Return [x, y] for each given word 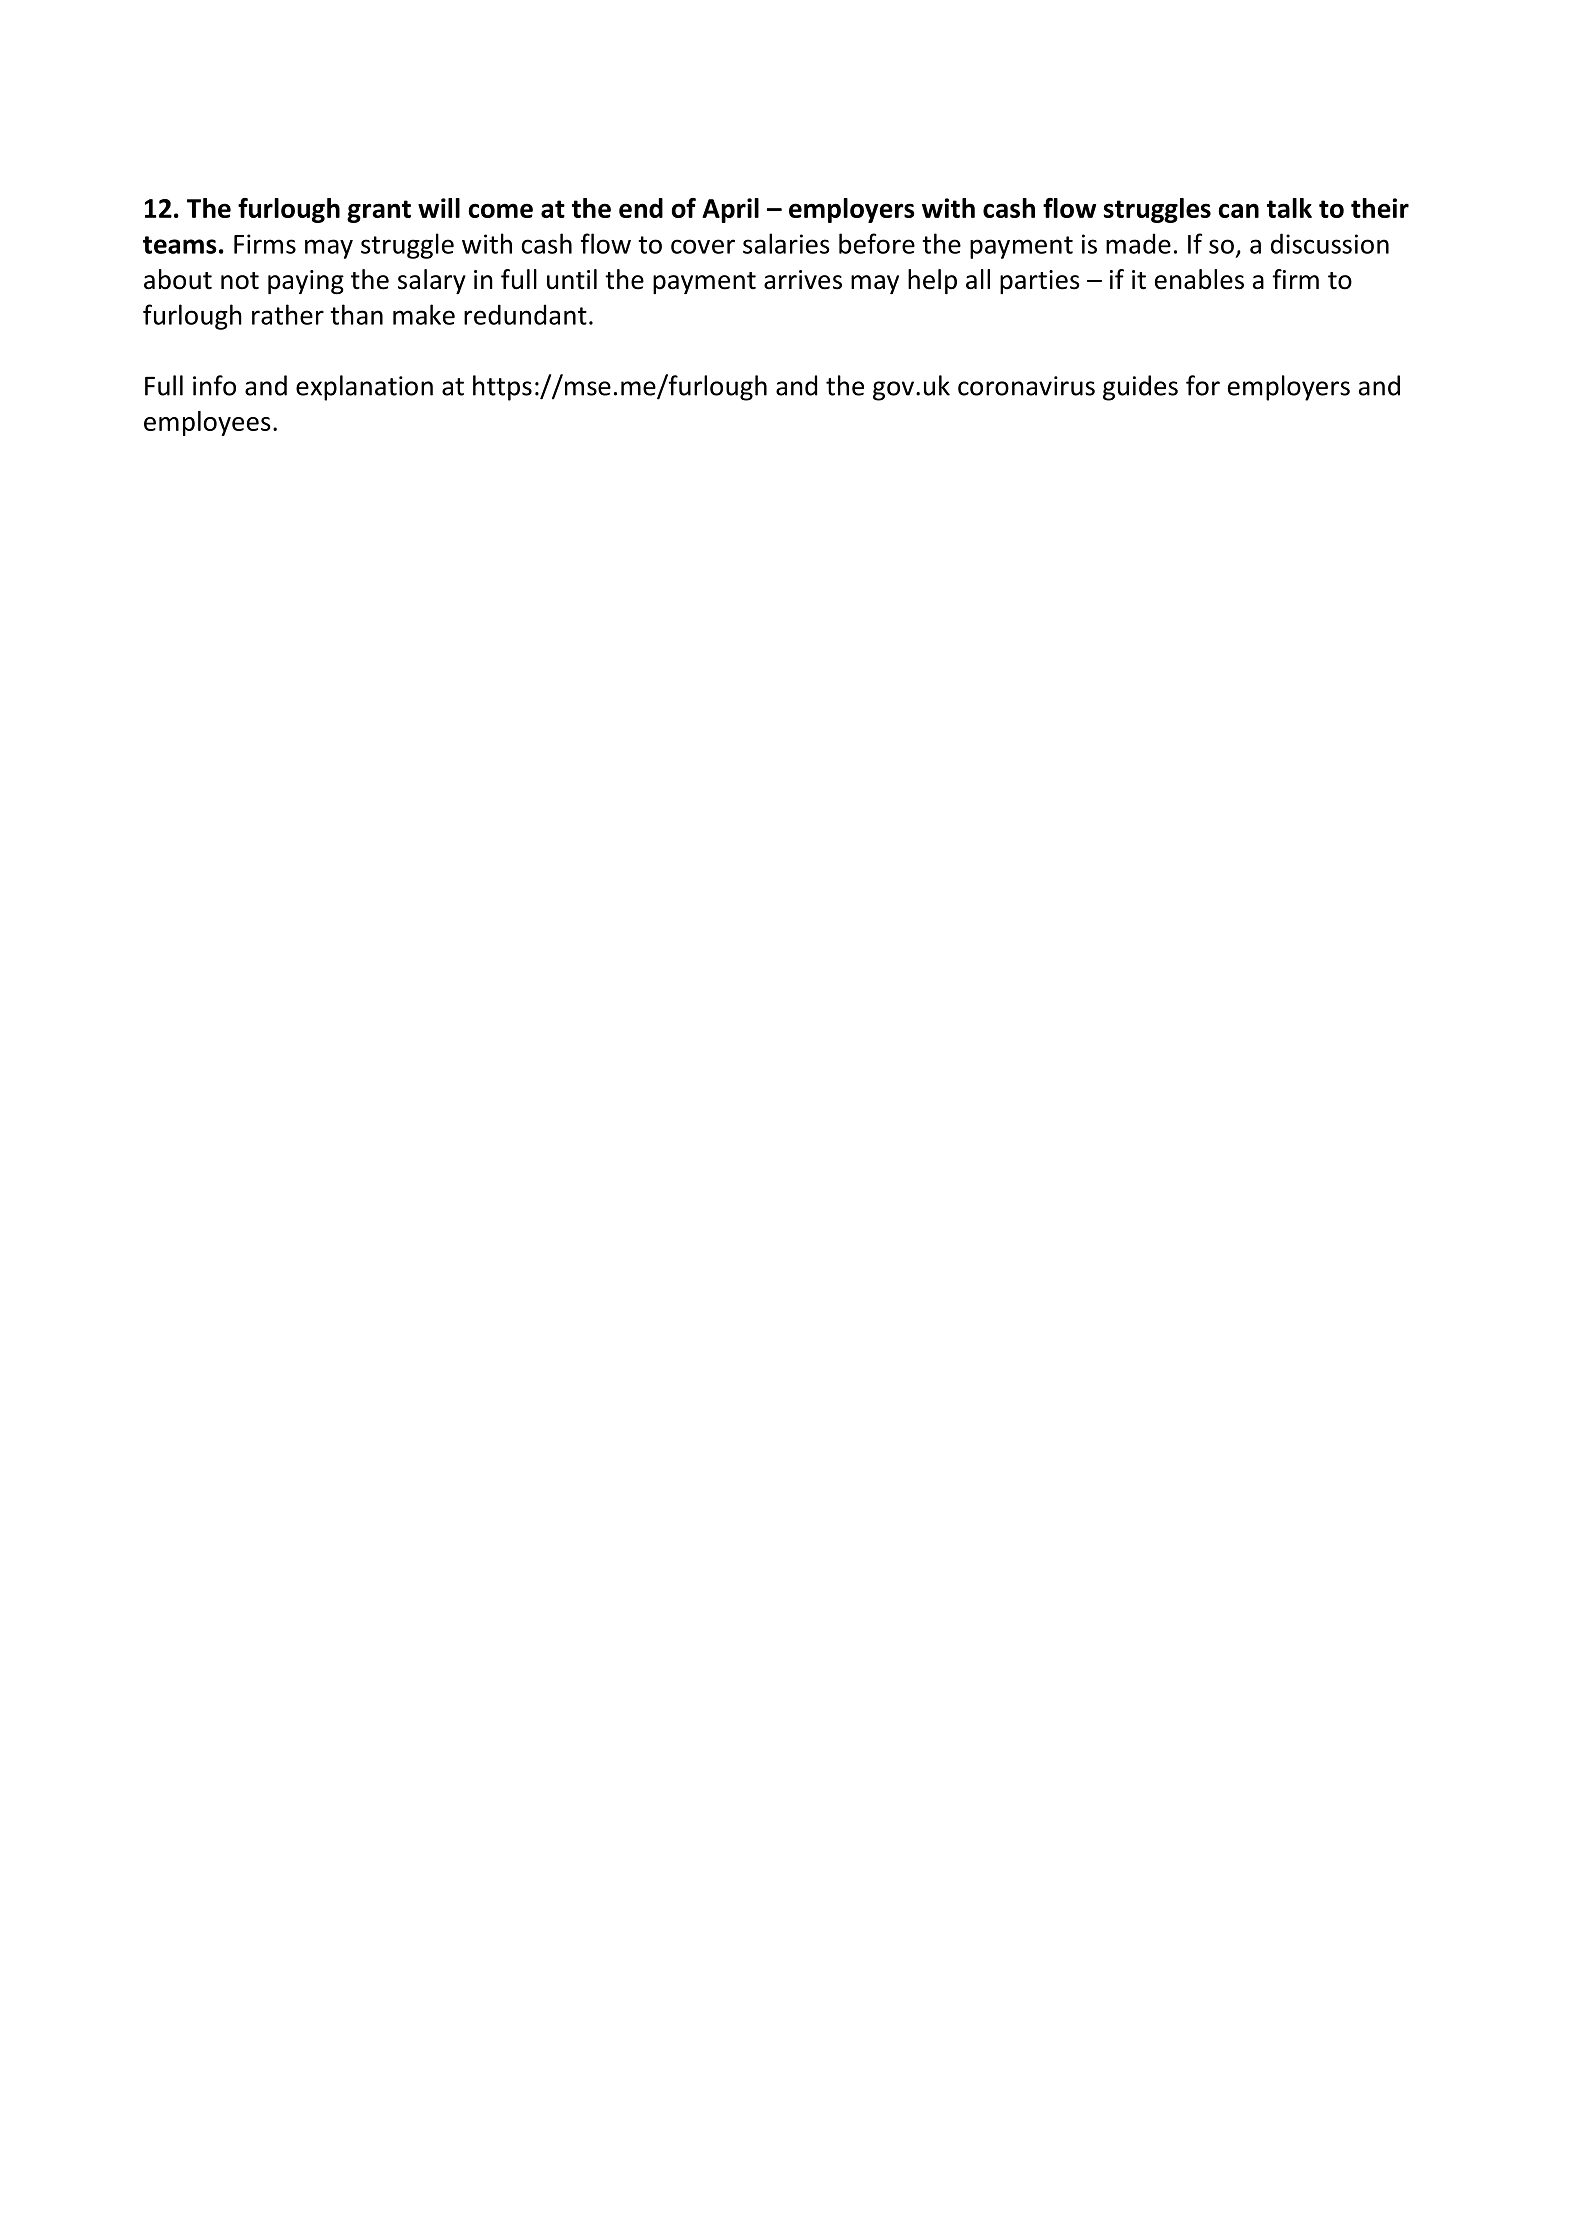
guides [1140, 388]
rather [288, 314]
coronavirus [1026, 386]
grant [379, 211]
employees [207, 423]
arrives [803, 280]
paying [306, 282]
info [214, 385]
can [1238, 210]
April [730, 210]
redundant [525, 314]
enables [1199, 279]
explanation [364, 388]
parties [1040, 282]
